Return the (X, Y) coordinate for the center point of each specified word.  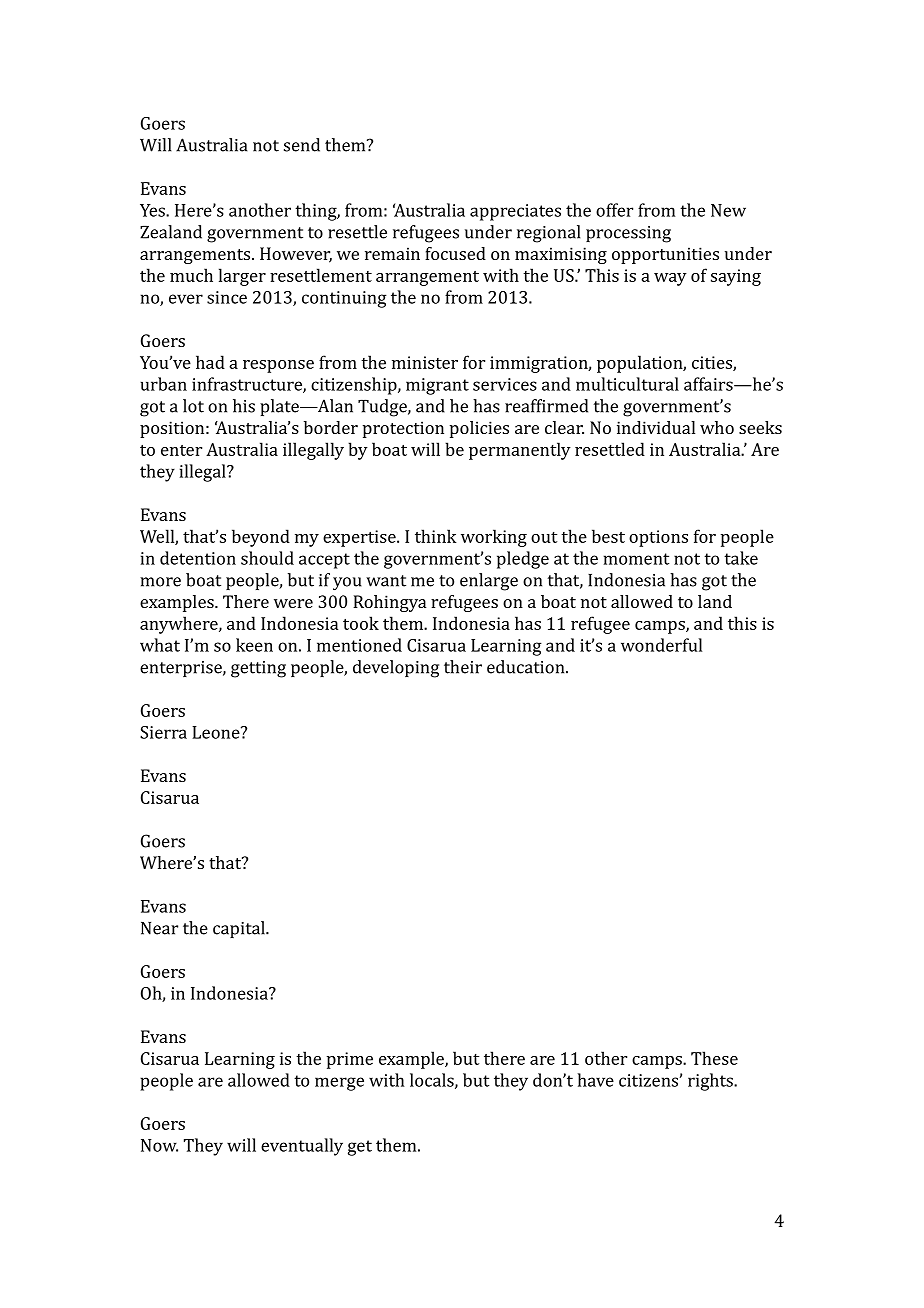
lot (193, 406)
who (717, 427)
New (728, 210)
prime (350, 1060)
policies (479, 429)
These (714, 1058)
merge (339, 1084)
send (302, 145)
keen (254, 645)
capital (240, 929)
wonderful (661, 645)
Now (159, 1145)
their (463, 667)
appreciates (515, 212)
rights (711, 1082)
